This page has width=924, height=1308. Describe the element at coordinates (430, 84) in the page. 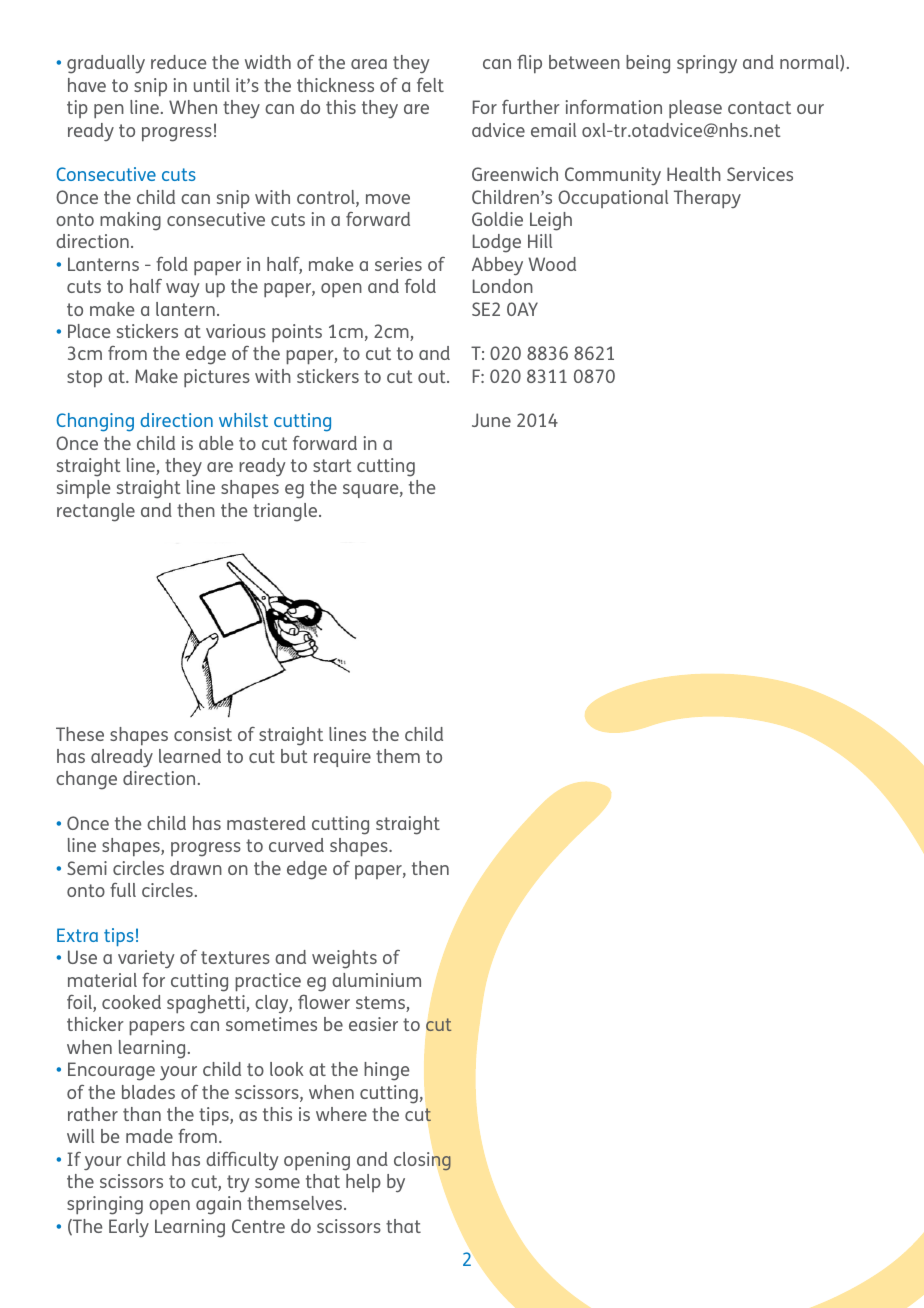

I see `felt` at that location.
